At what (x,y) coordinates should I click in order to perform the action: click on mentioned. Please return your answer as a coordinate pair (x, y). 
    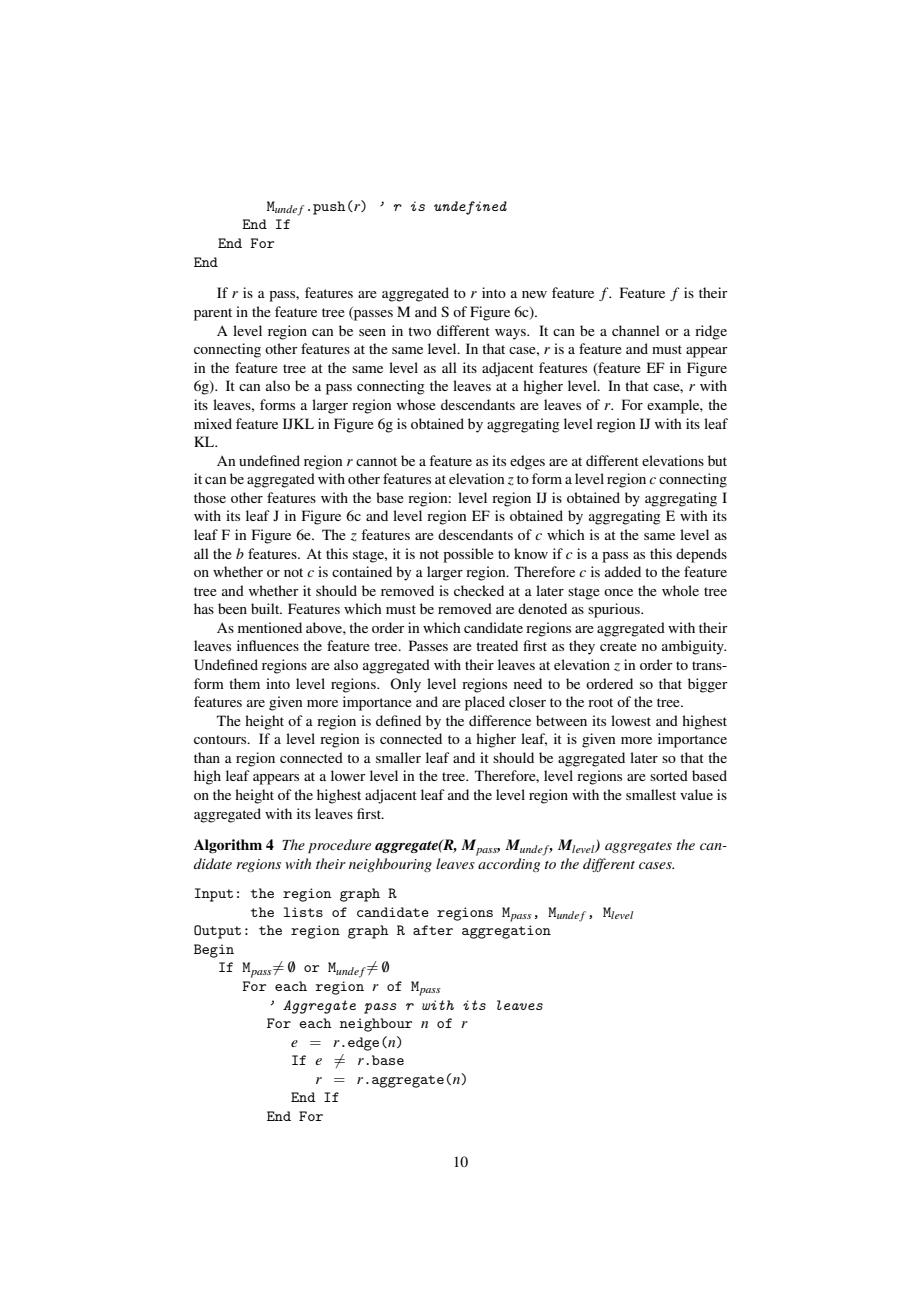
    Looking at the image, I should click on (270, 627).
